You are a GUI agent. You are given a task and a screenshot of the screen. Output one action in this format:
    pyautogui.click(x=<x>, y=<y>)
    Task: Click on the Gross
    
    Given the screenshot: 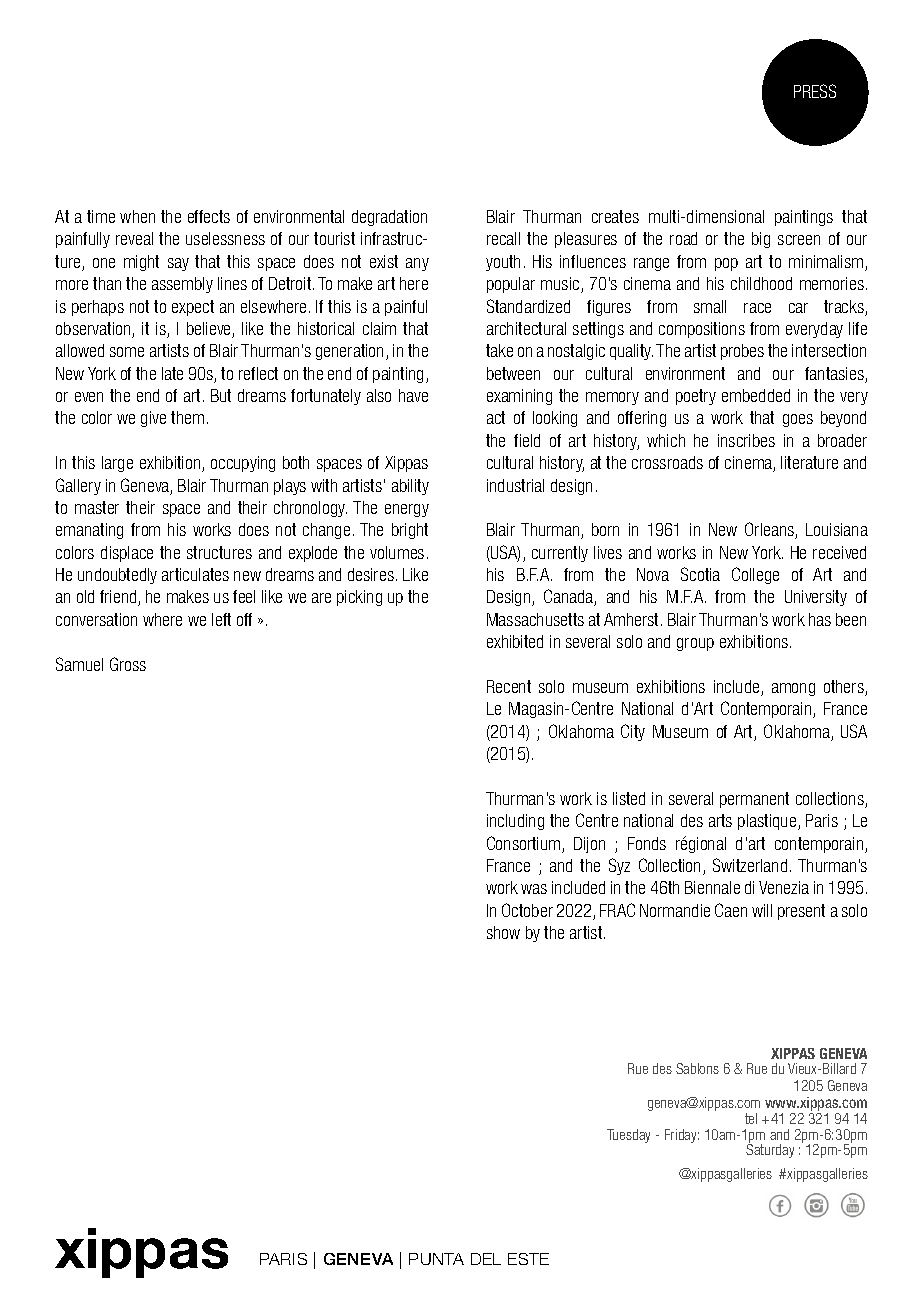 What is the action you would take?
    pyautogui.click(x=128, y=664)
